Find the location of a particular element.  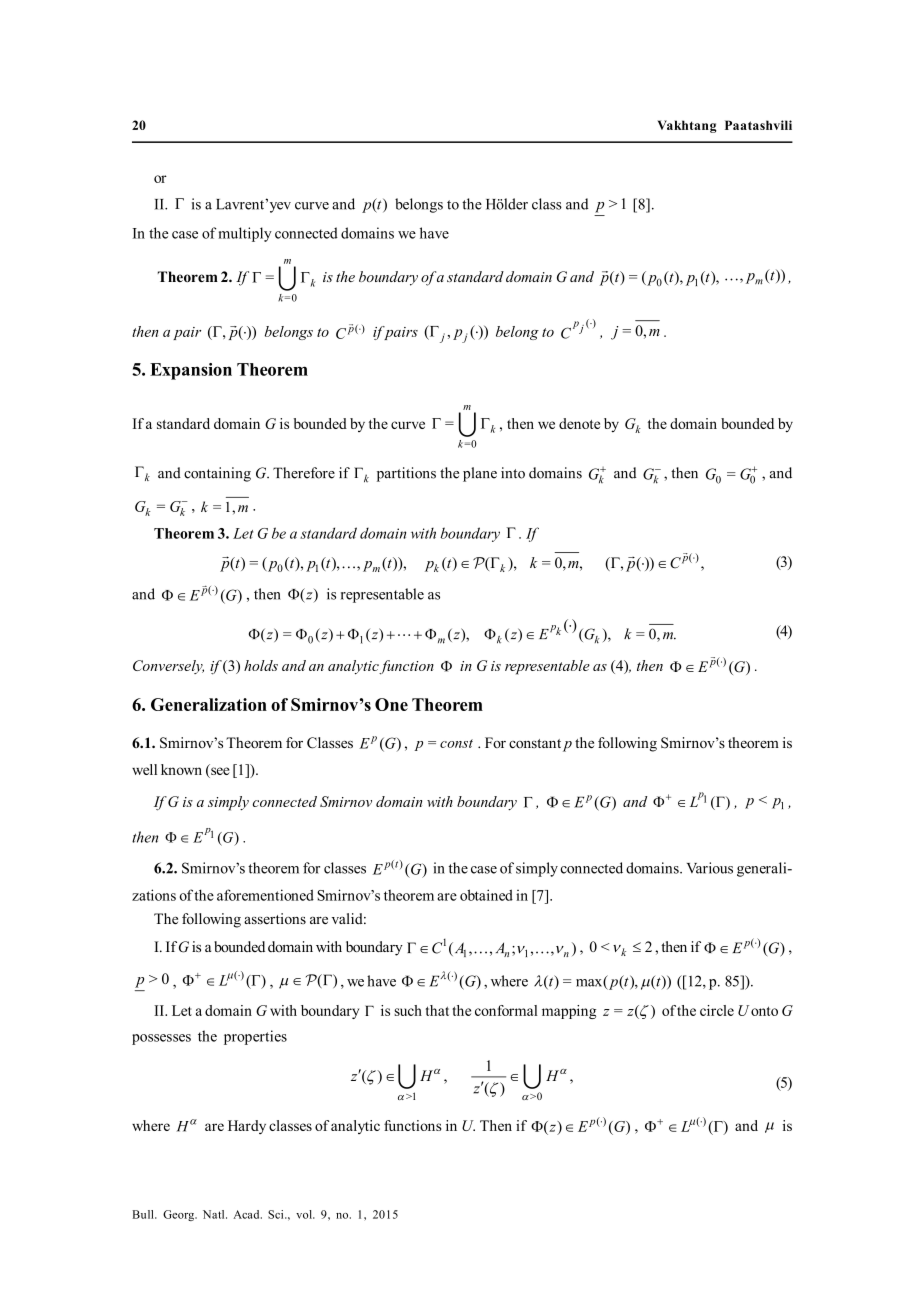

obtained is located at coordinates (486, 895).
